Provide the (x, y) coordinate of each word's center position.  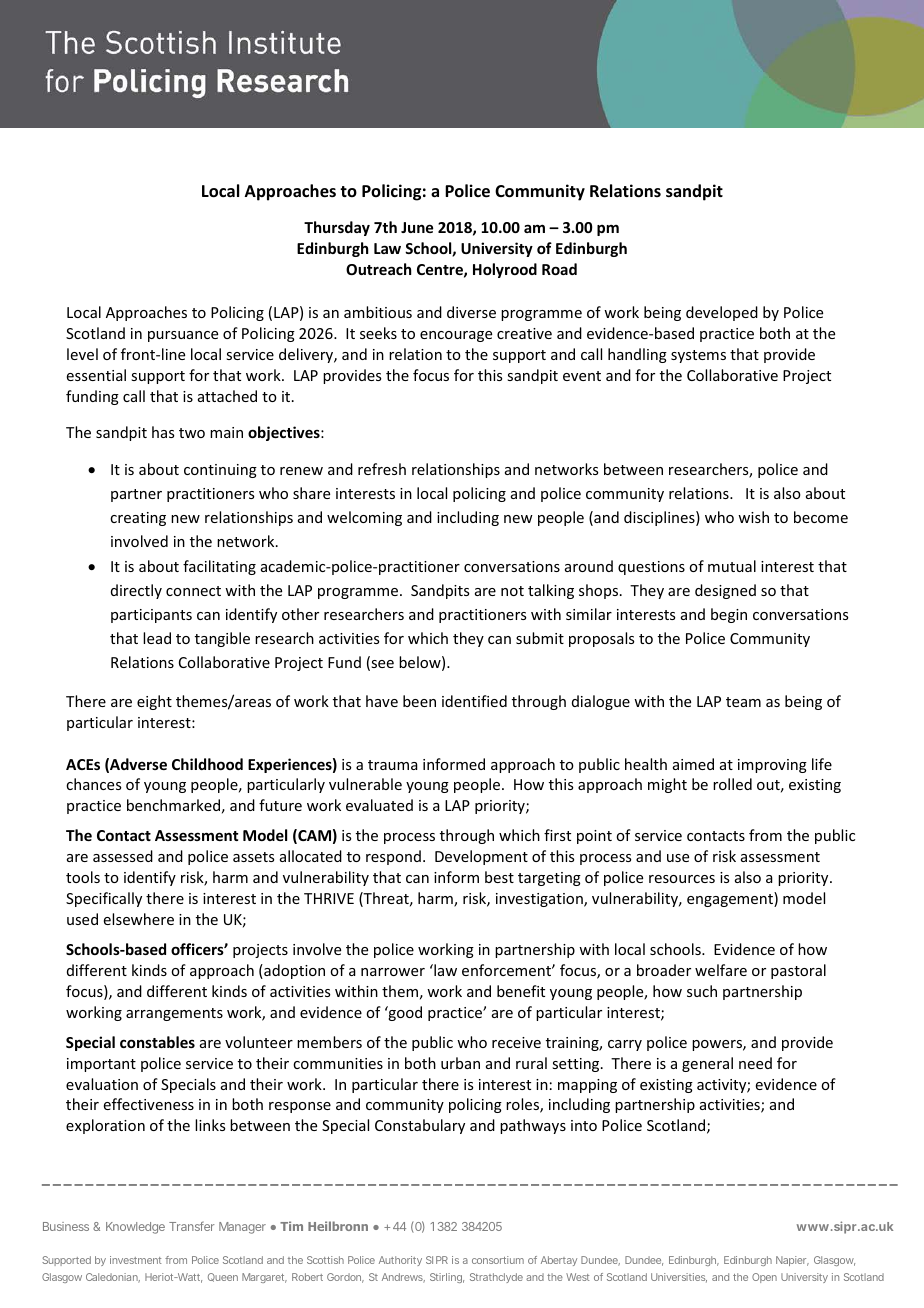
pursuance (183, 336)
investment (135, 1260)
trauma (393, 765)
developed (722, 313)
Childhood (207, 764)
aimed (693, 764)
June (417, 227)
